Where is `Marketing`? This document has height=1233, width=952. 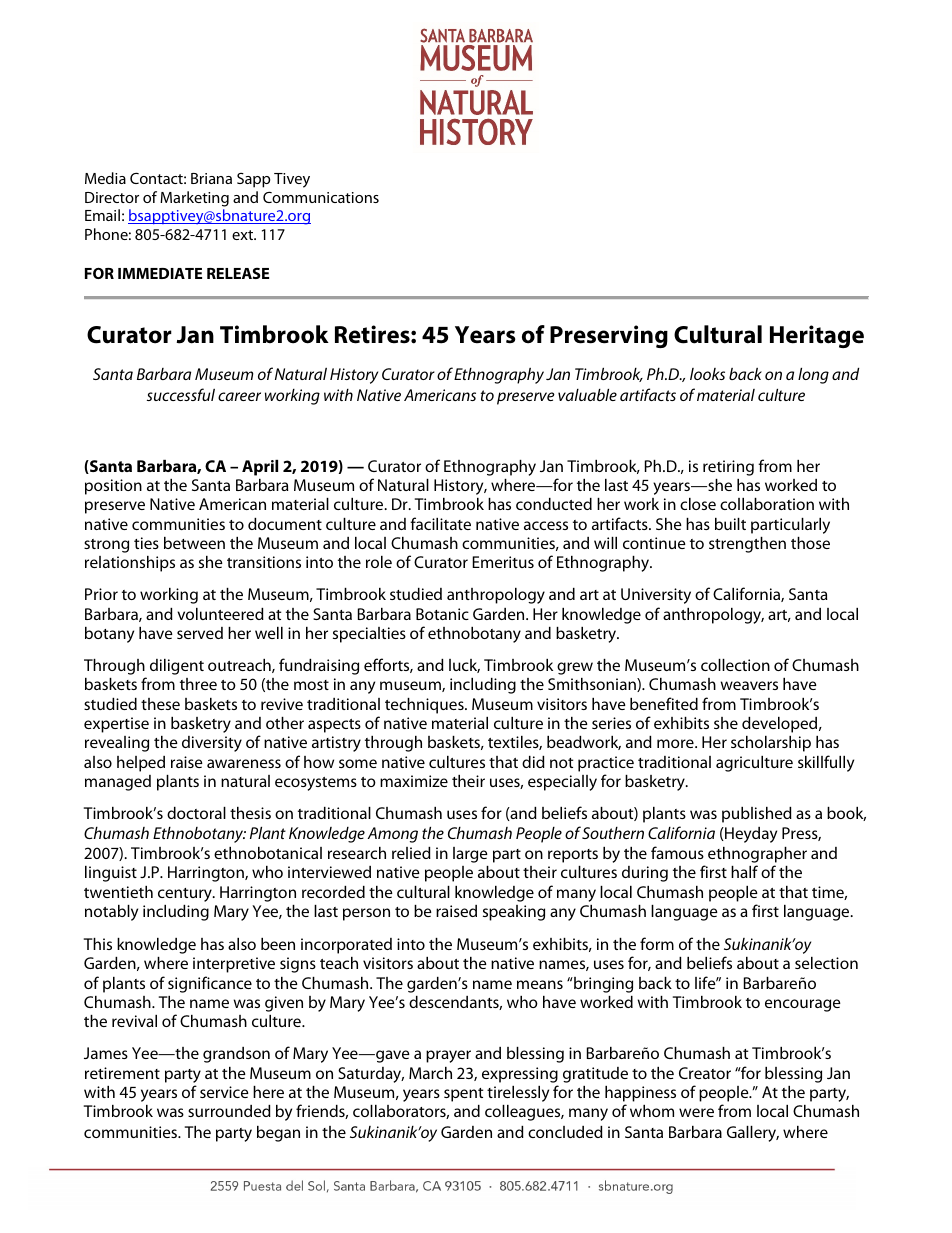 Marketing is located at coordinates (194, 199).
